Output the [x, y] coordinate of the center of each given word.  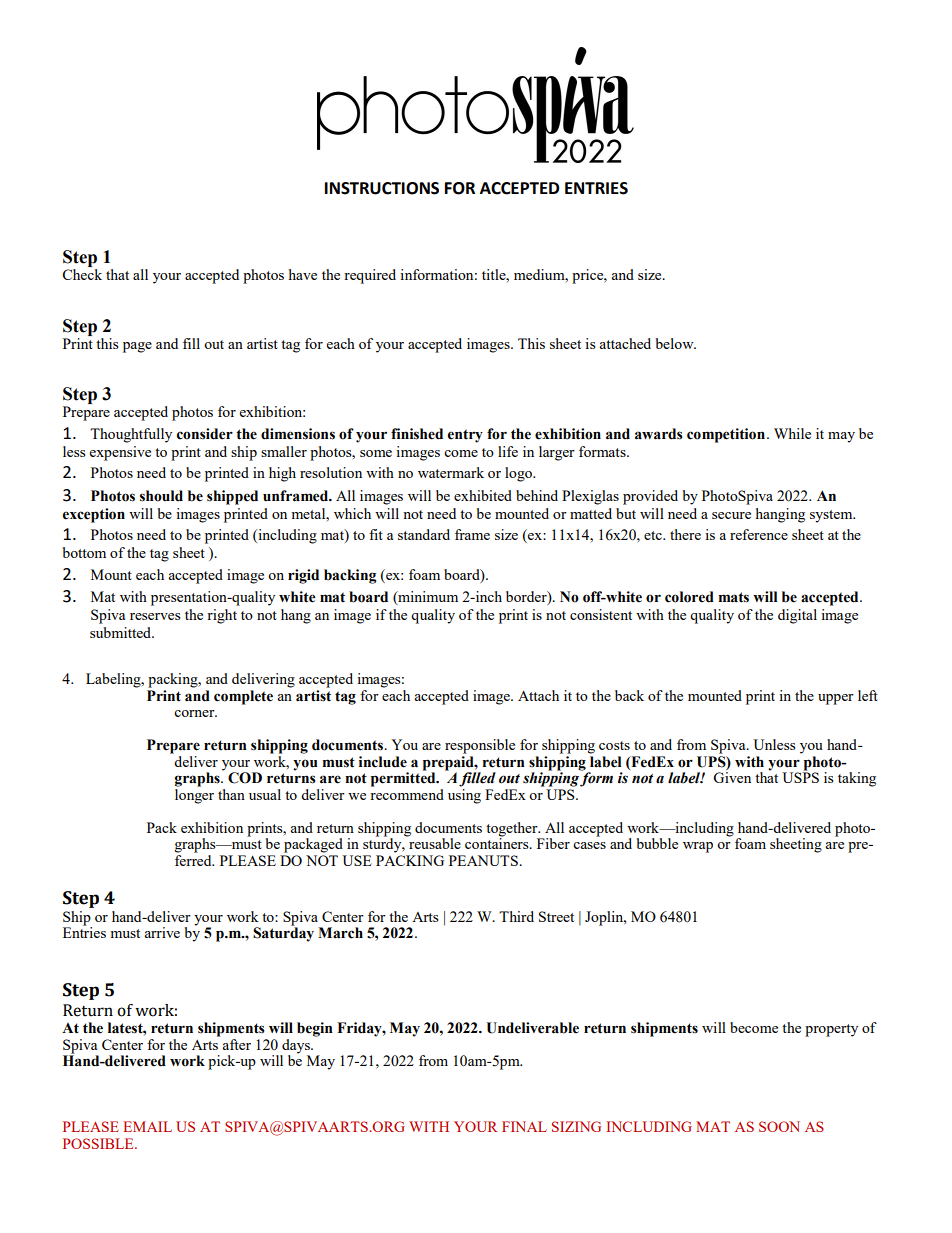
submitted [122, 632]
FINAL [524, 1126]
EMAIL [147, 1126]
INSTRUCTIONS [382, 188]
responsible [480, 746]
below [676, 343]
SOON [779, 1126]
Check [82, 274]
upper [836, 699]
